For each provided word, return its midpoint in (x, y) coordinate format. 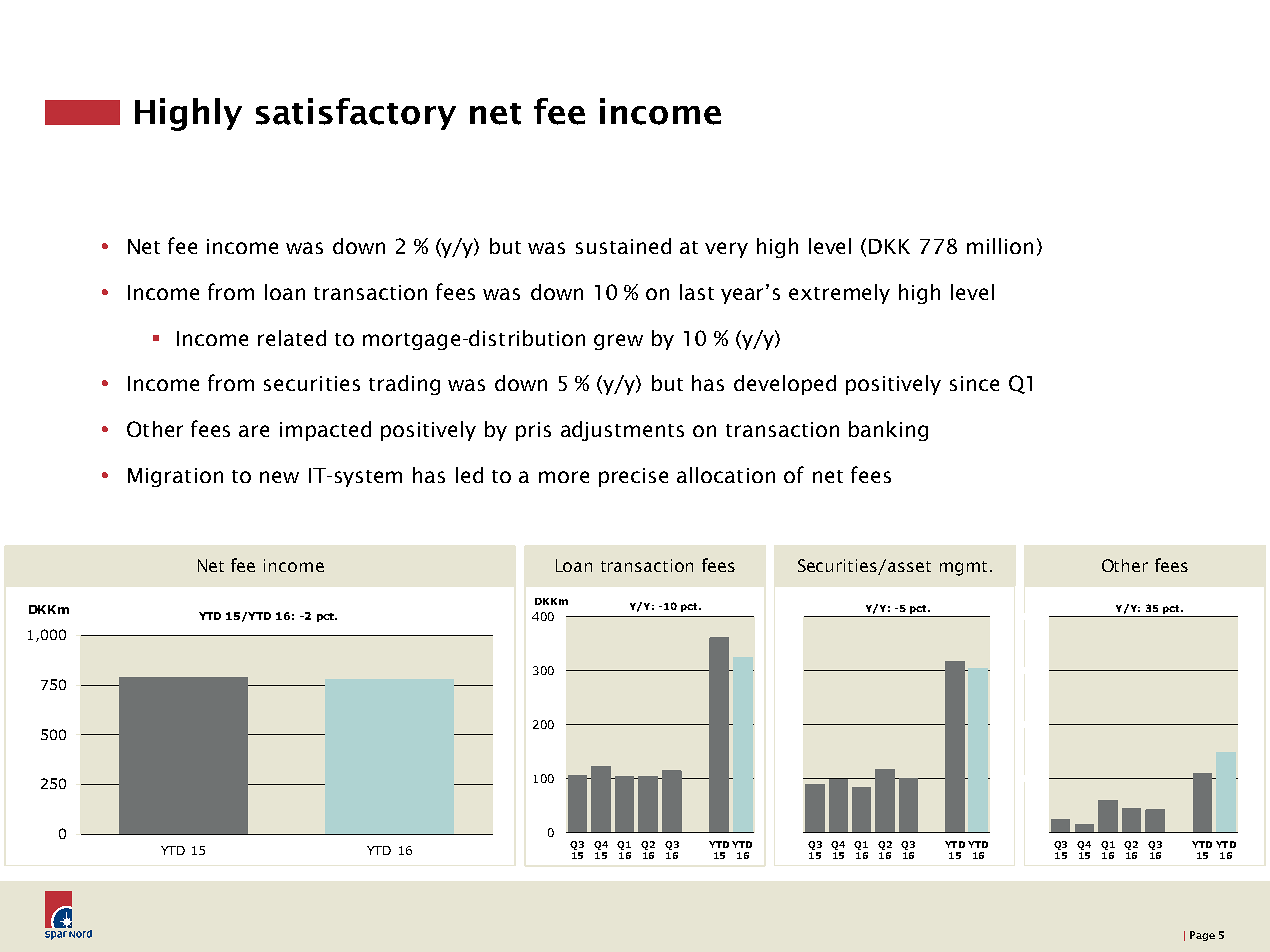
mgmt (963, 568)
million (1000, 246)
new (279, 477)
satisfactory (356, 114)
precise (633, 477)
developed (785, 385)
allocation (726, 475)
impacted (325, 431)
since (974, 383)
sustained (623, 246)
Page (1202, 936)
